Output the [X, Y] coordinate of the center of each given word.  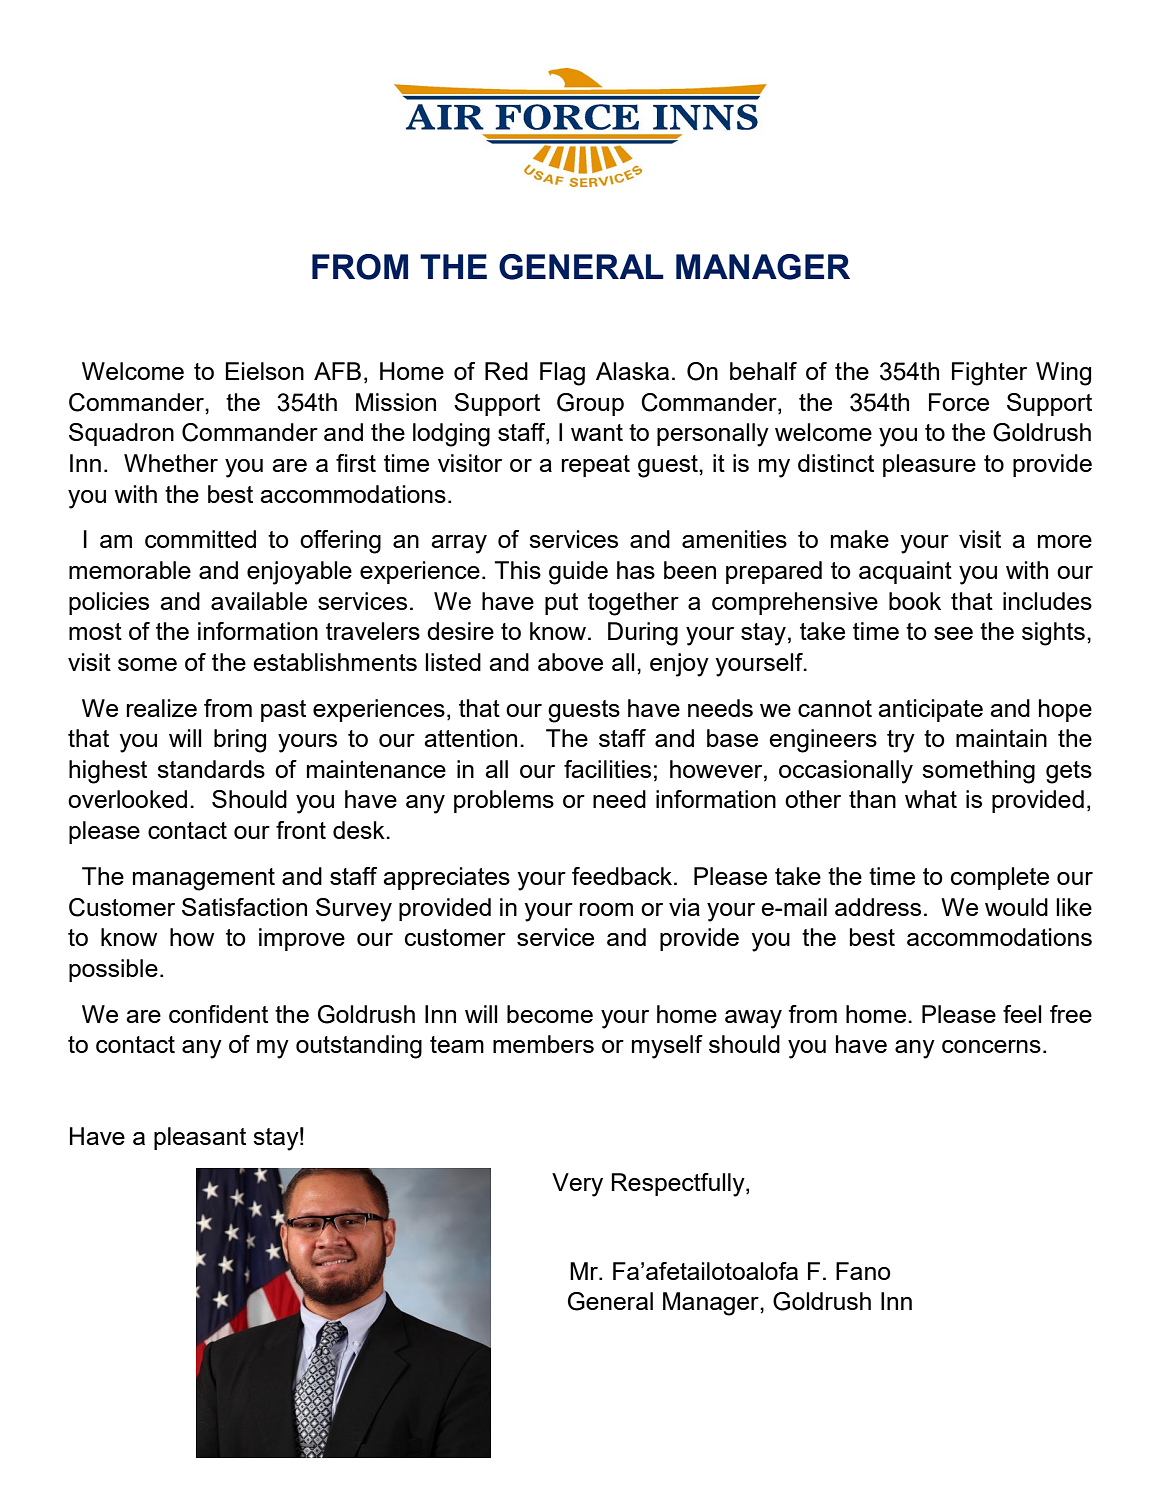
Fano [863, 1271]
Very [577, 1185]
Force [959, 402]
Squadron [121, 434]
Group [590, 404]
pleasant [200, 1138]
